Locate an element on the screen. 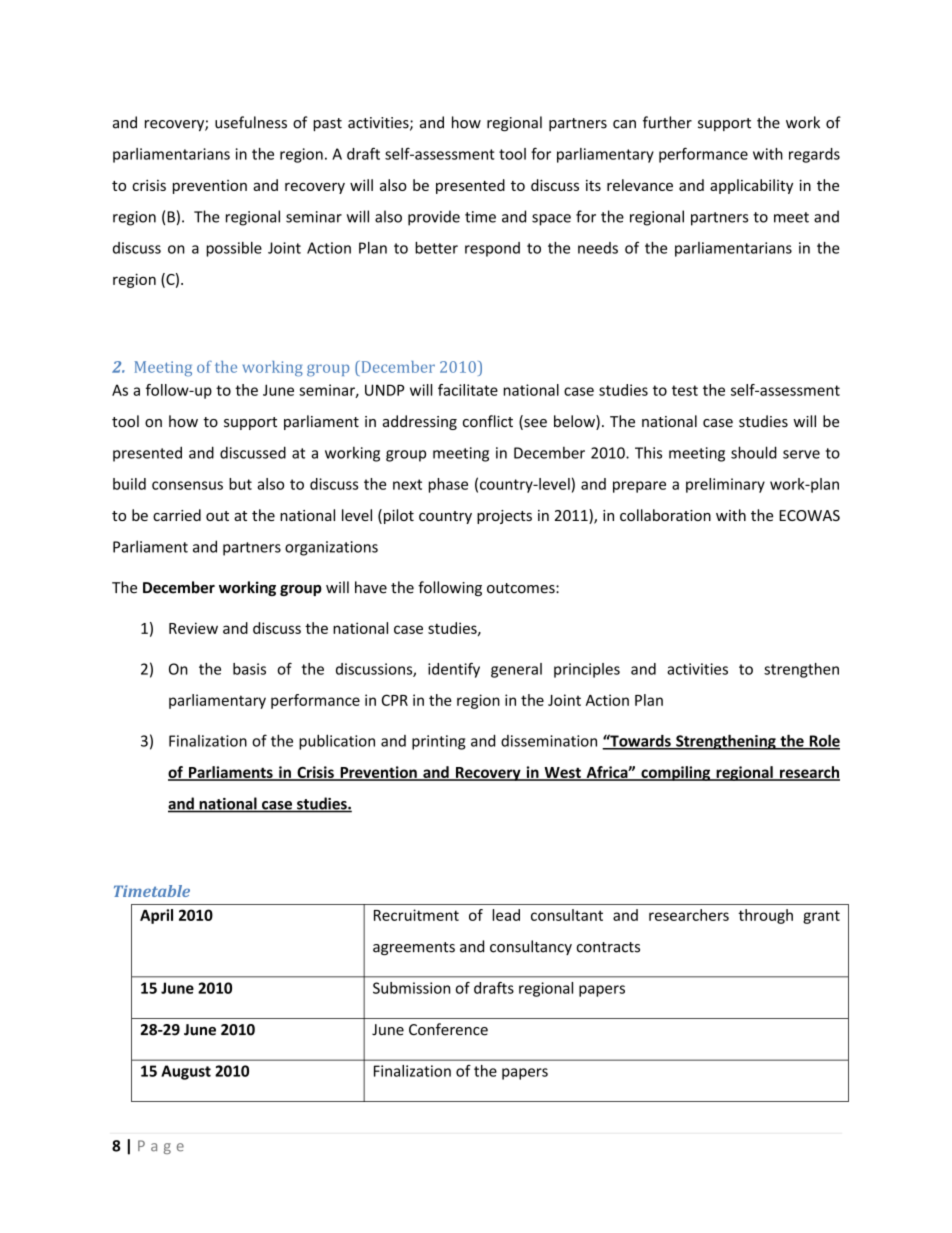 This screenshot has width=952, height=1233. provide is located at coordinates (434, 218).
